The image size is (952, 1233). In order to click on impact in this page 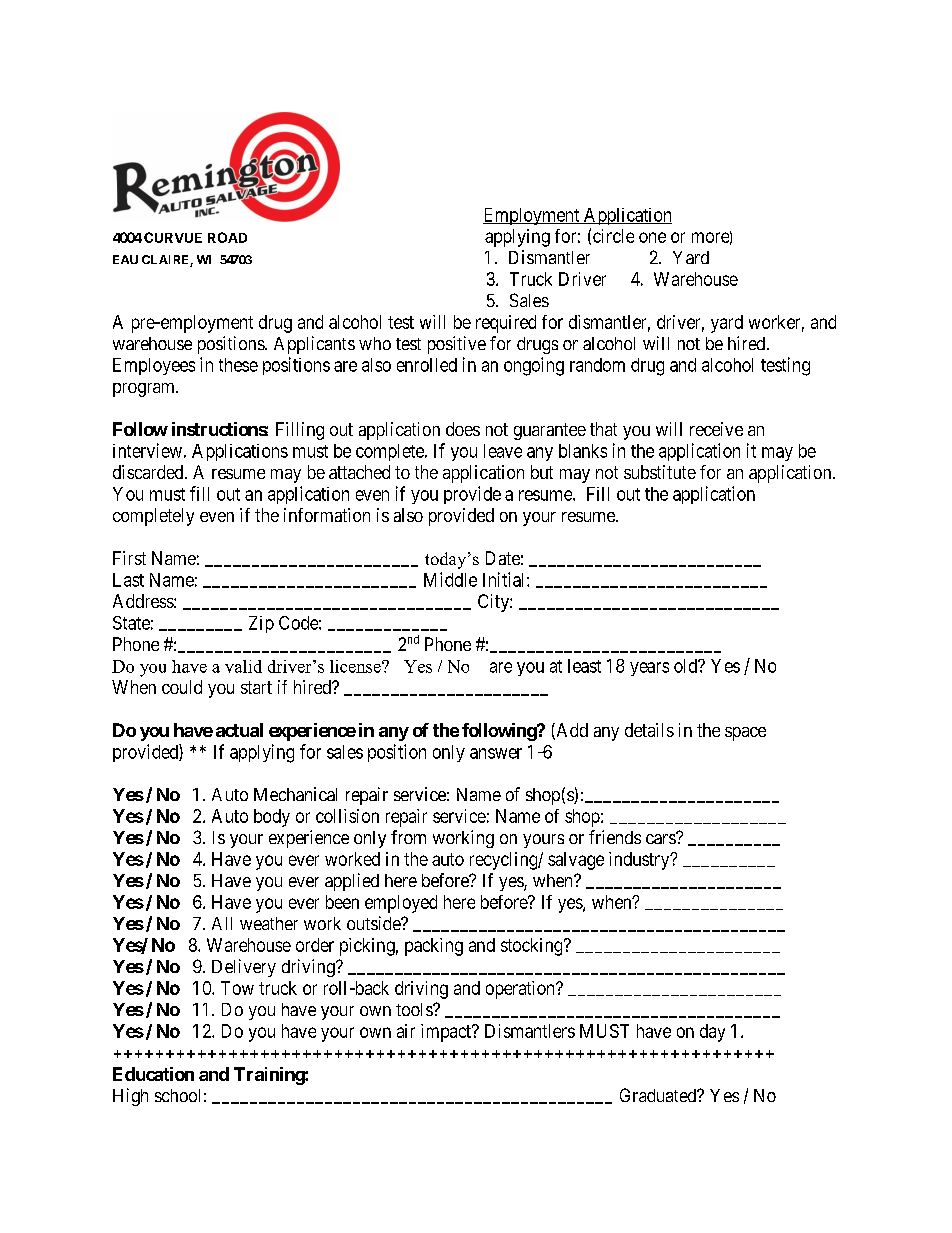, I will do `click(447, 1033)`.
